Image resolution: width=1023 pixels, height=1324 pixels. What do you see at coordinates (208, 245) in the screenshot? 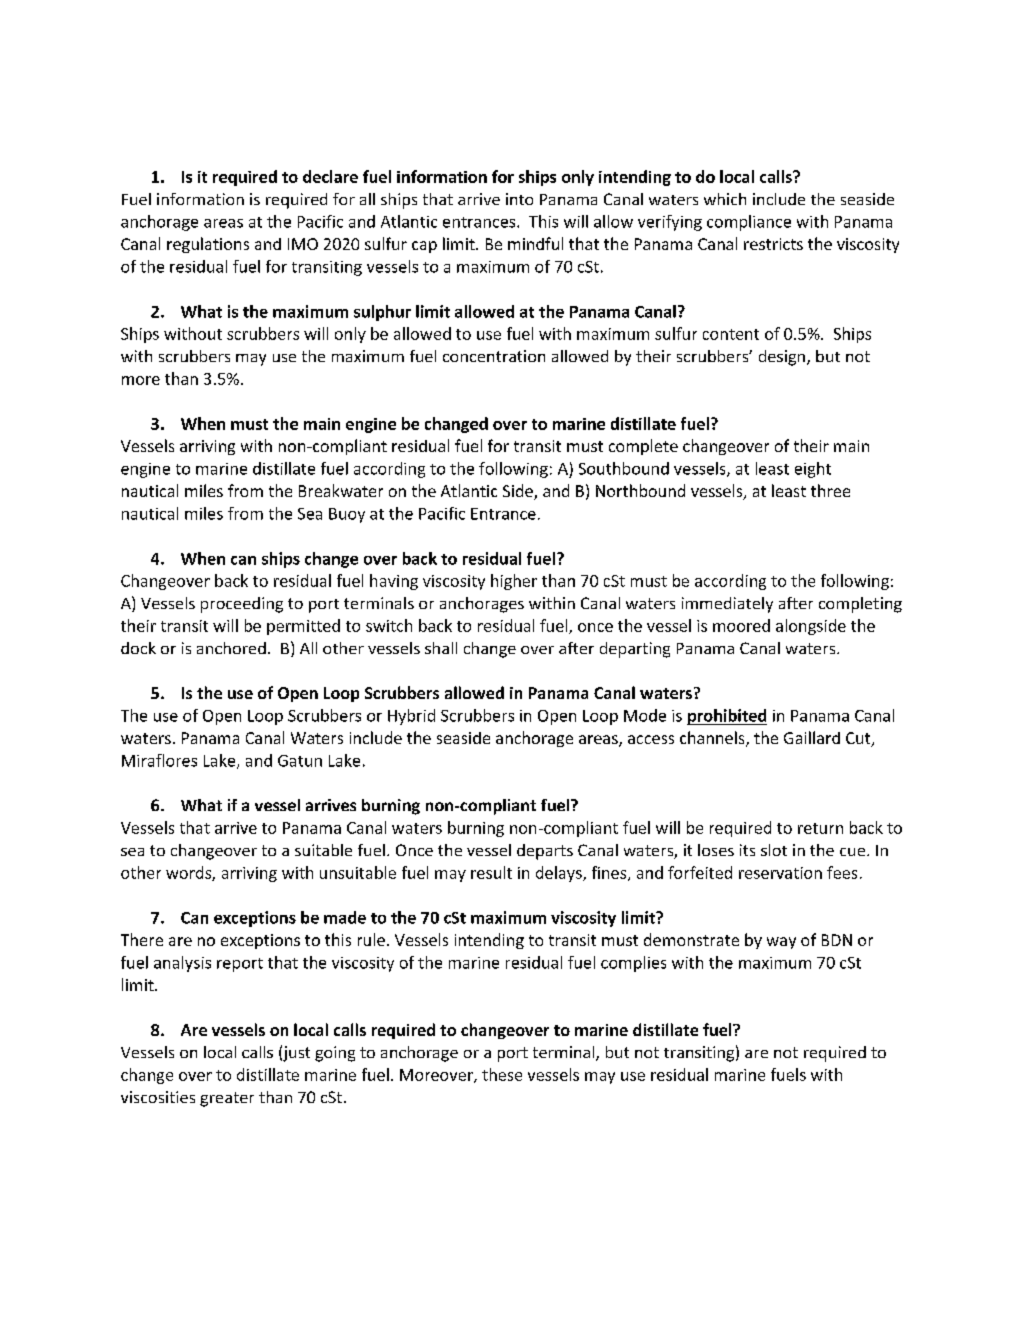
I see `regulations` at bounding box center [208, 245].
